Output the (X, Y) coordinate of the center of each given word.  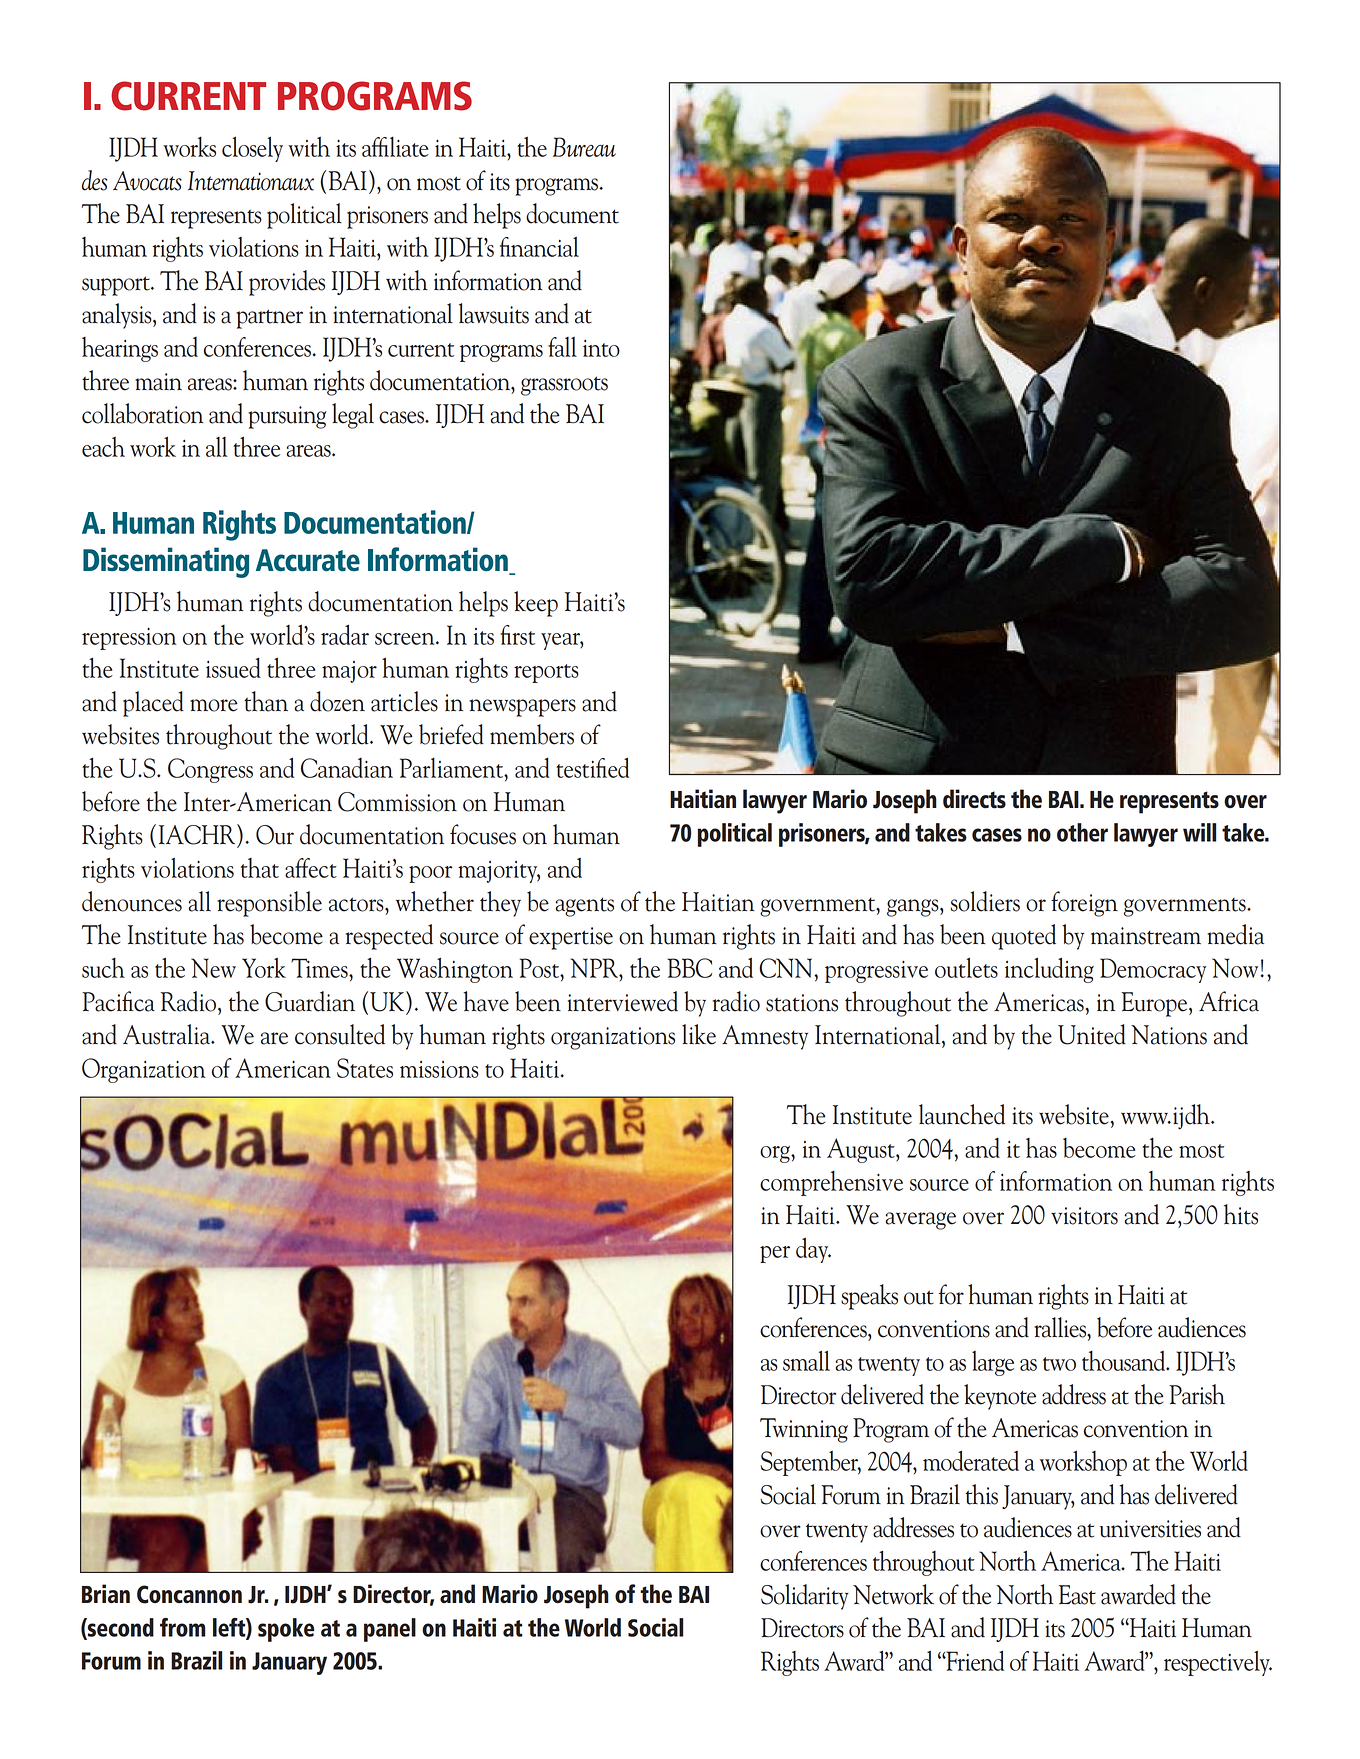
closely (252, 149)
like (699, 1034)
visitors (1084, 1216)
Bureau (584, 147)
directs (974, 799)
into (601, 348)
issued (233, 667)
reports (546, 673)
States (365, 1068)
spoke (286, 1630)
